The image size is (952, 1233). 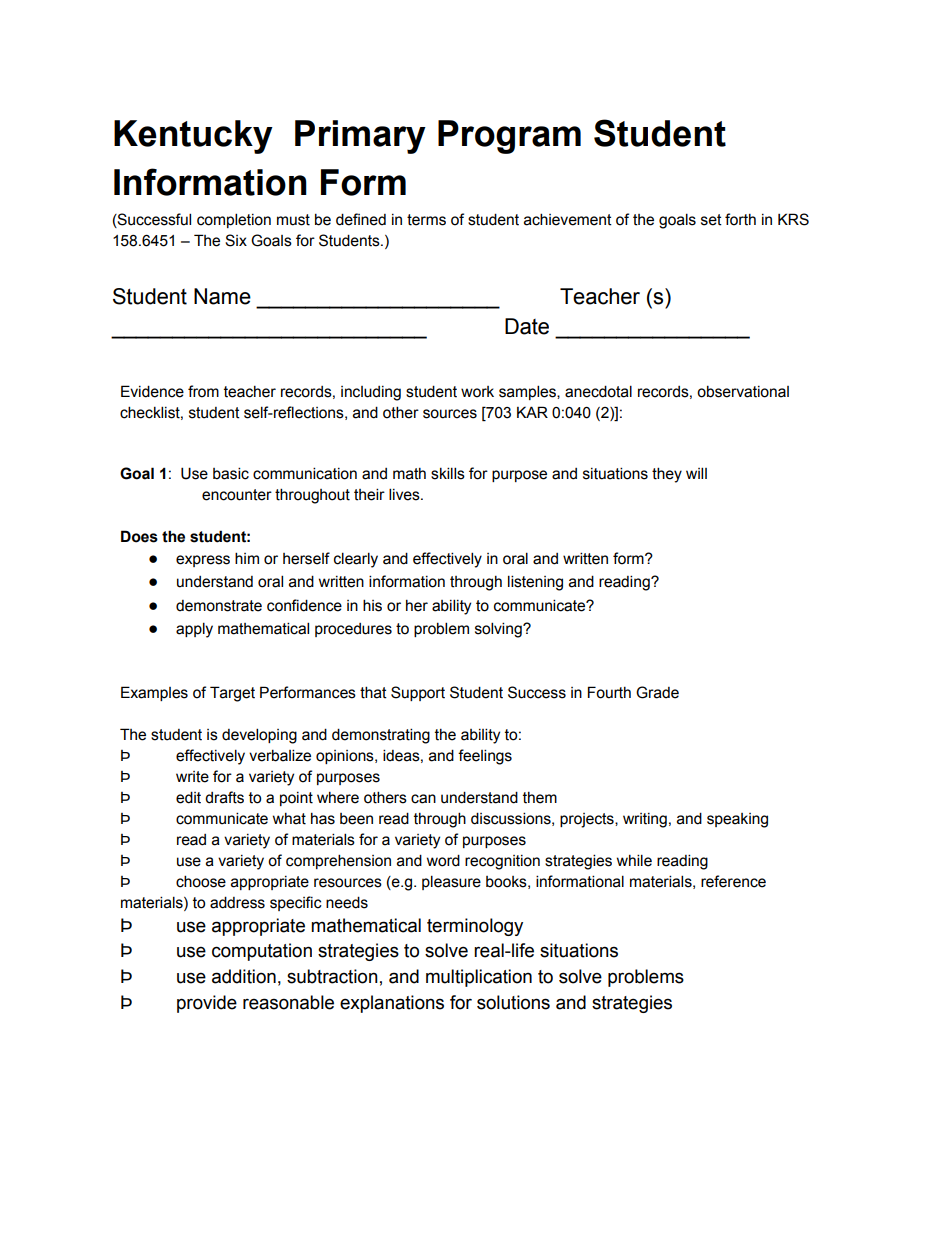 I want to click on Support, so click(x=418, y=693).
